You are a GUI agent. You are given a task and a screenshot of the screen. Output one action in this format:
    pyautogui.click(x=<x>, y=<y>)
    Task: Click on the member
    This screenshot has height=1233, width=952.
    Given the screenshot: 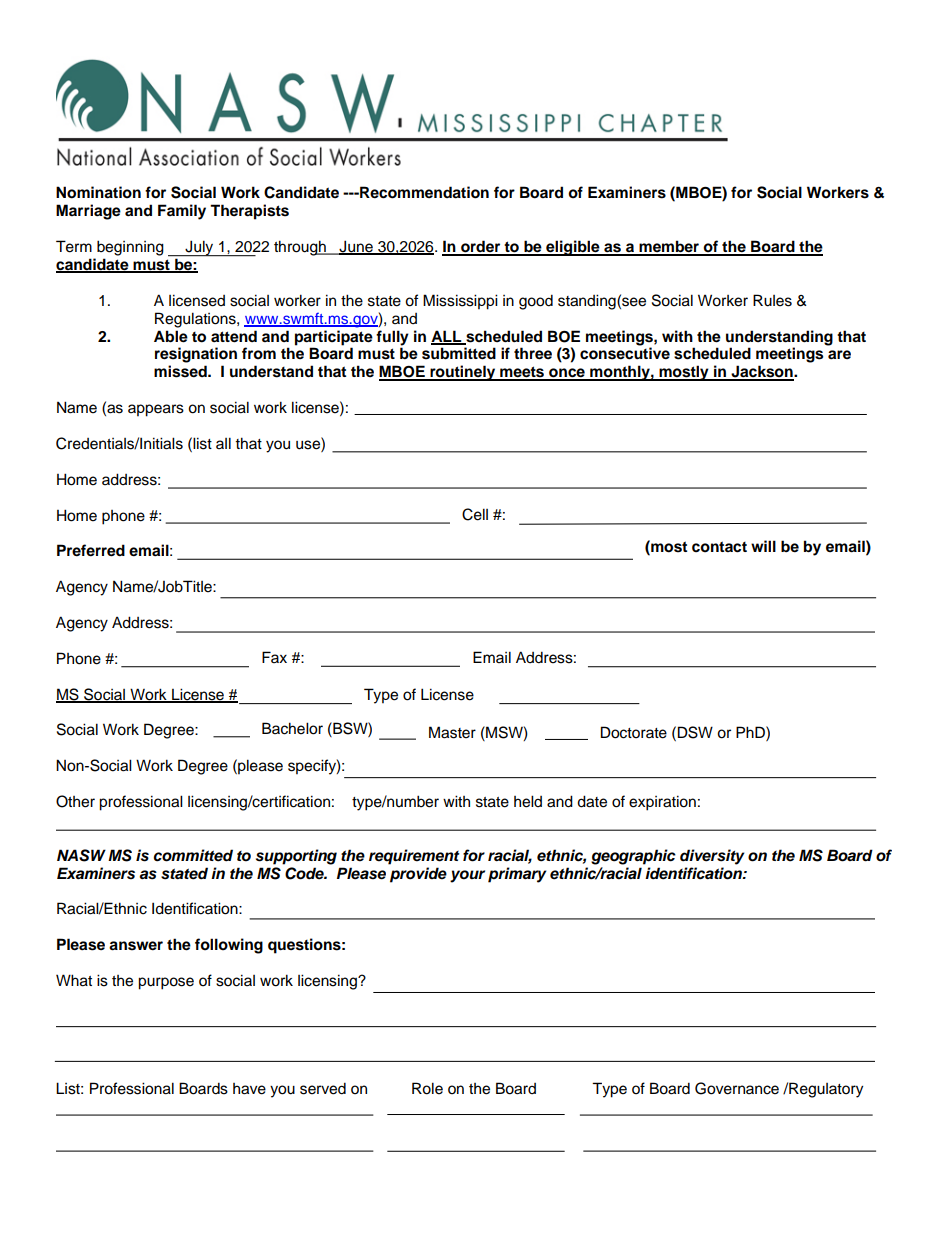 What is the action you would take?
    pyautogui.click(x=669, y=247)
